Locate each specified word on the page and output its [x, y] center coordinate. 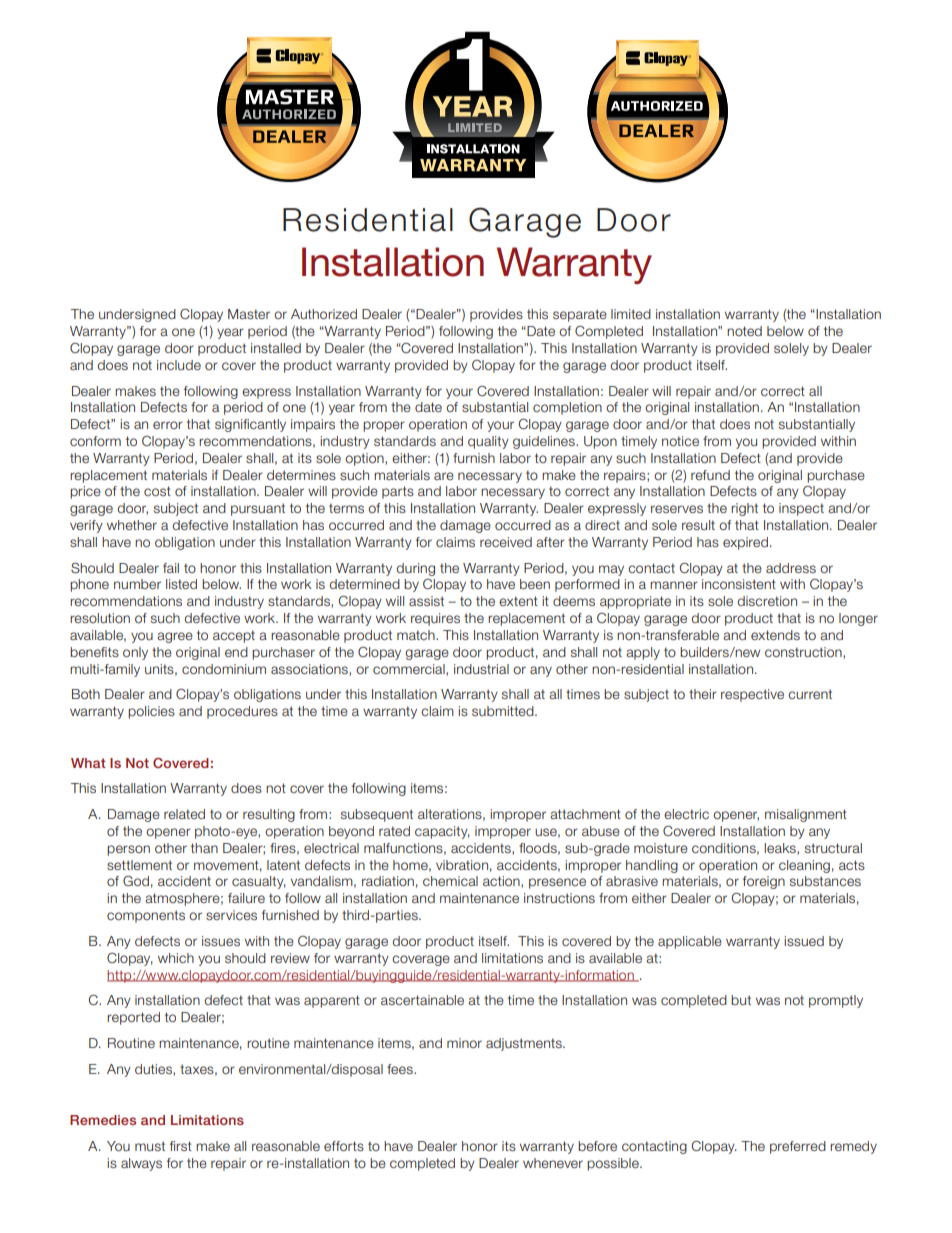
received [506, 542]
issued [804, 941]
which [176, 958]
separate [580, 315]
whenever [553, 1163]
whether [132, 525]
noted [744, 331]
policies [151, 712]
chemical [450, 881]
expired [745, 543]
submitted [504, 711]
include [179, 365]
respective [752, 695]
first [181, 1146]
